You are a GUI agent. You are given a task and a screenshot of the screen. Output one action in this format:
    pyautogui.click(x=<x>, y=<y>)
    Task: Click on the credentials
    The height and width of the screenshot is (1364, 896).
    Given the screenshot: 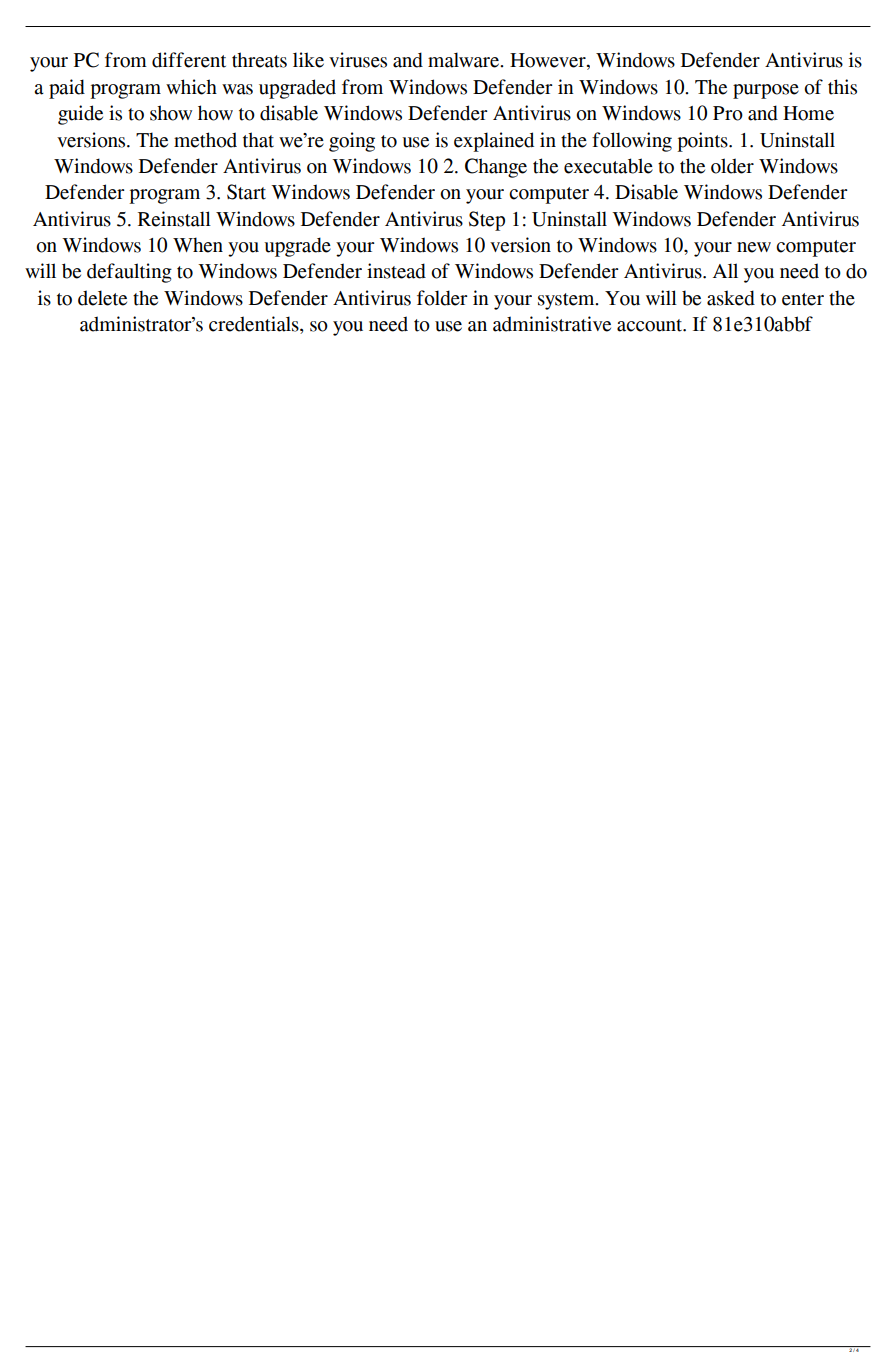 What is the action you would take?
    pyautogui.click(x=255, y=325)
